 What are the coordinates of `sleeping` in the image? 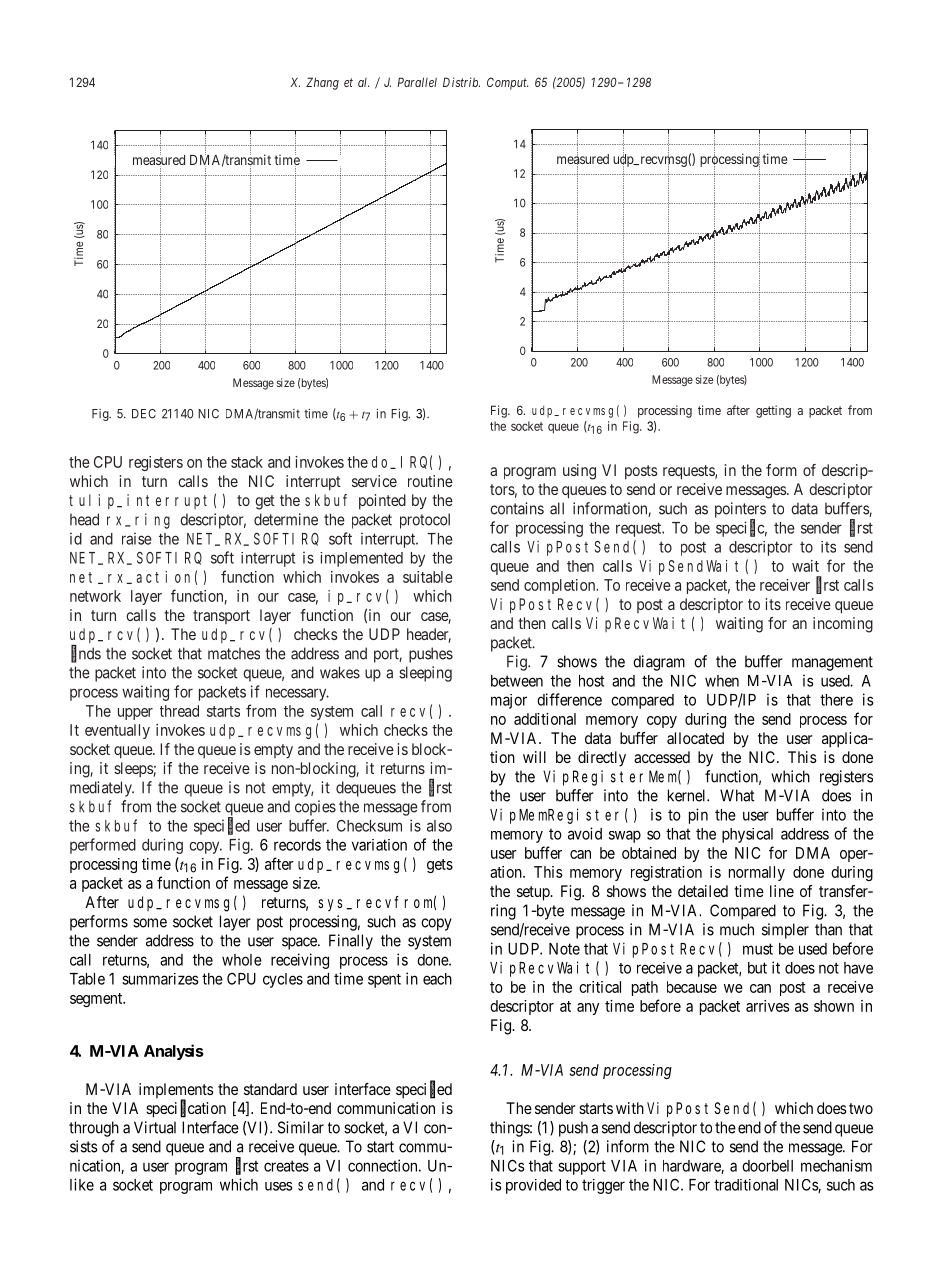 It's located at (425, 674).
